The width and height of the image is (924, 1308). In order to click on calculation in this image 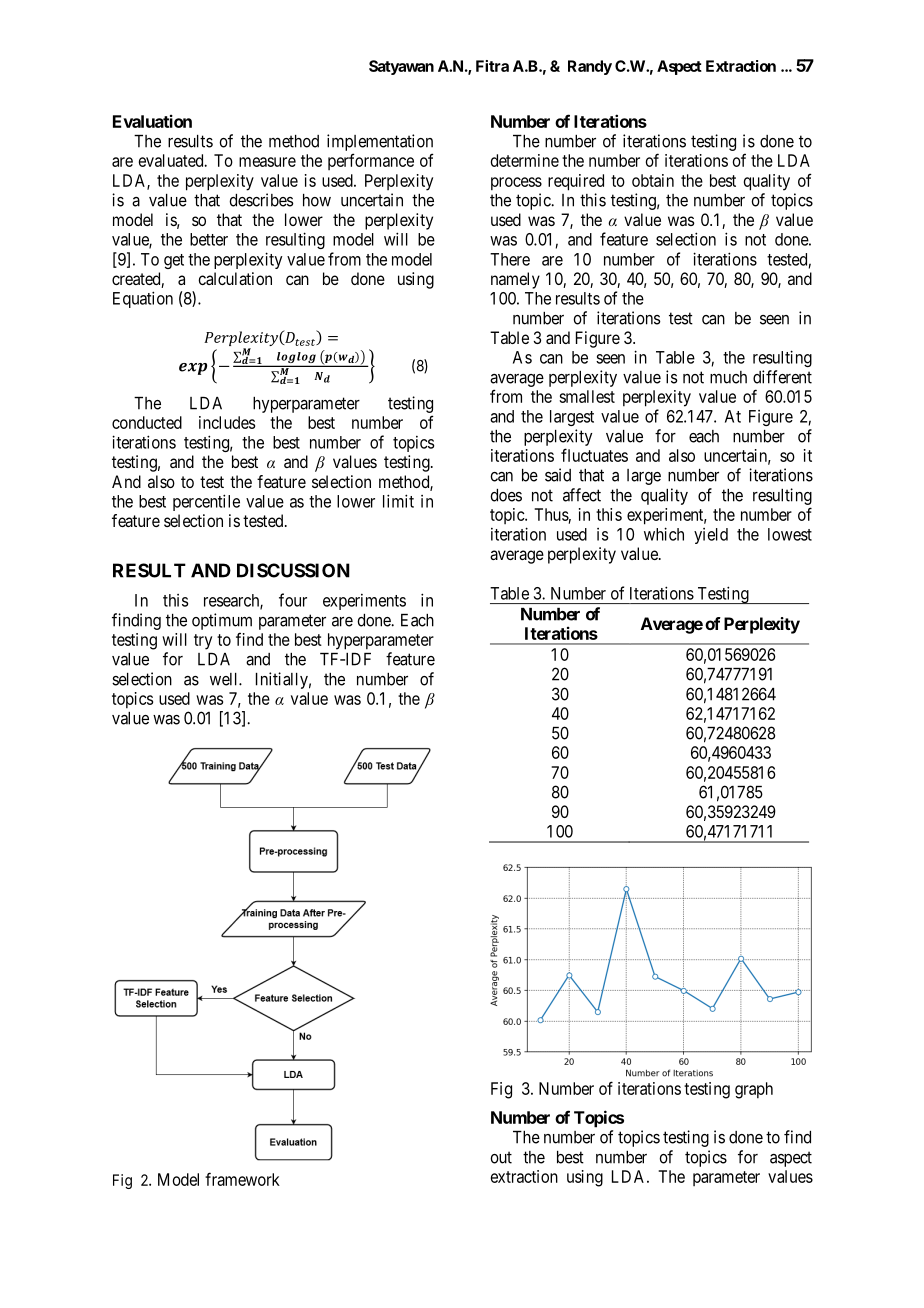, I will do `click(235, 278)`.
